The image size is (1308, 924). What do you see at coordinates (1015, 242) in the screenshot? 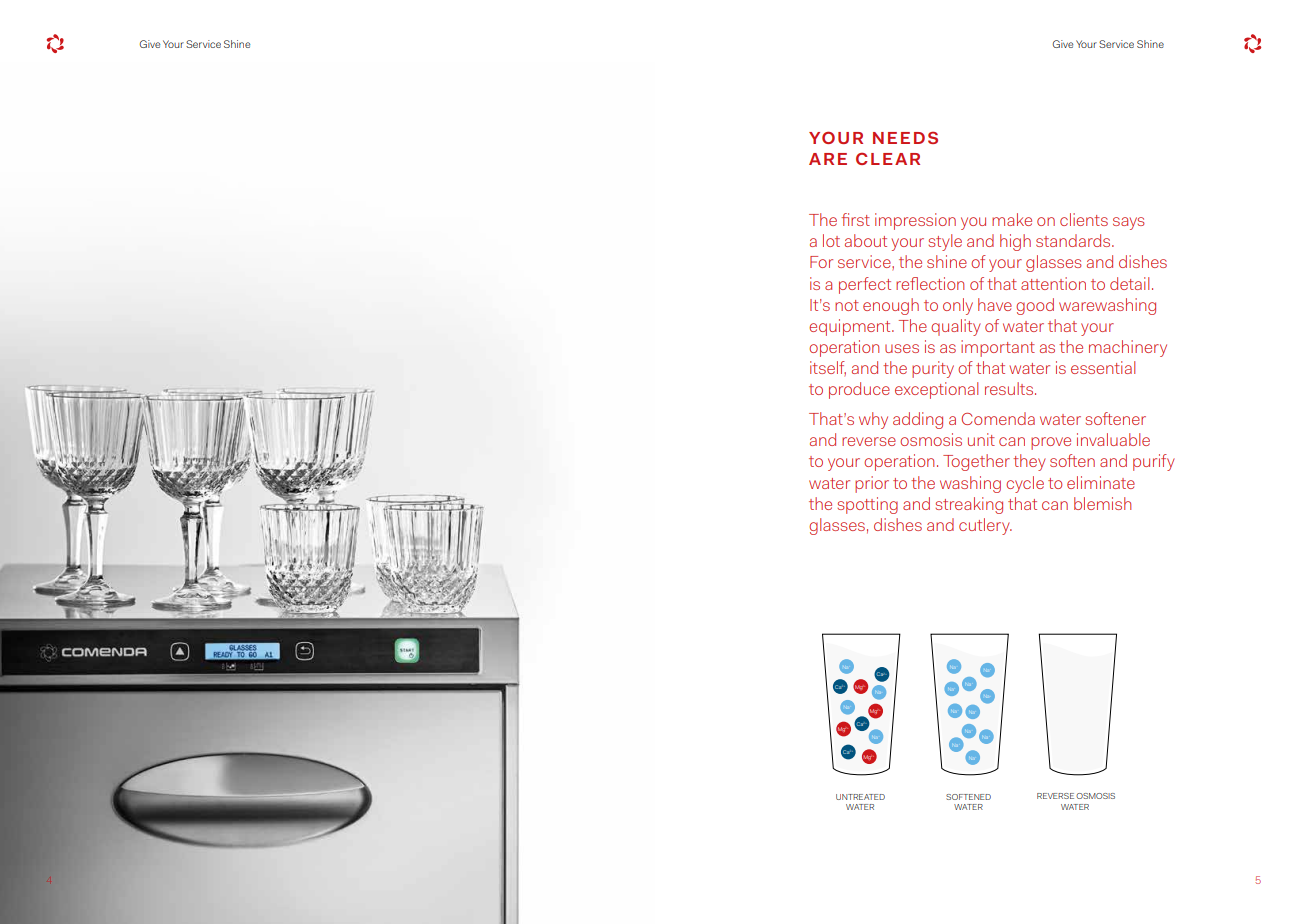
I see `high` at bounding box center [1015, 242].
